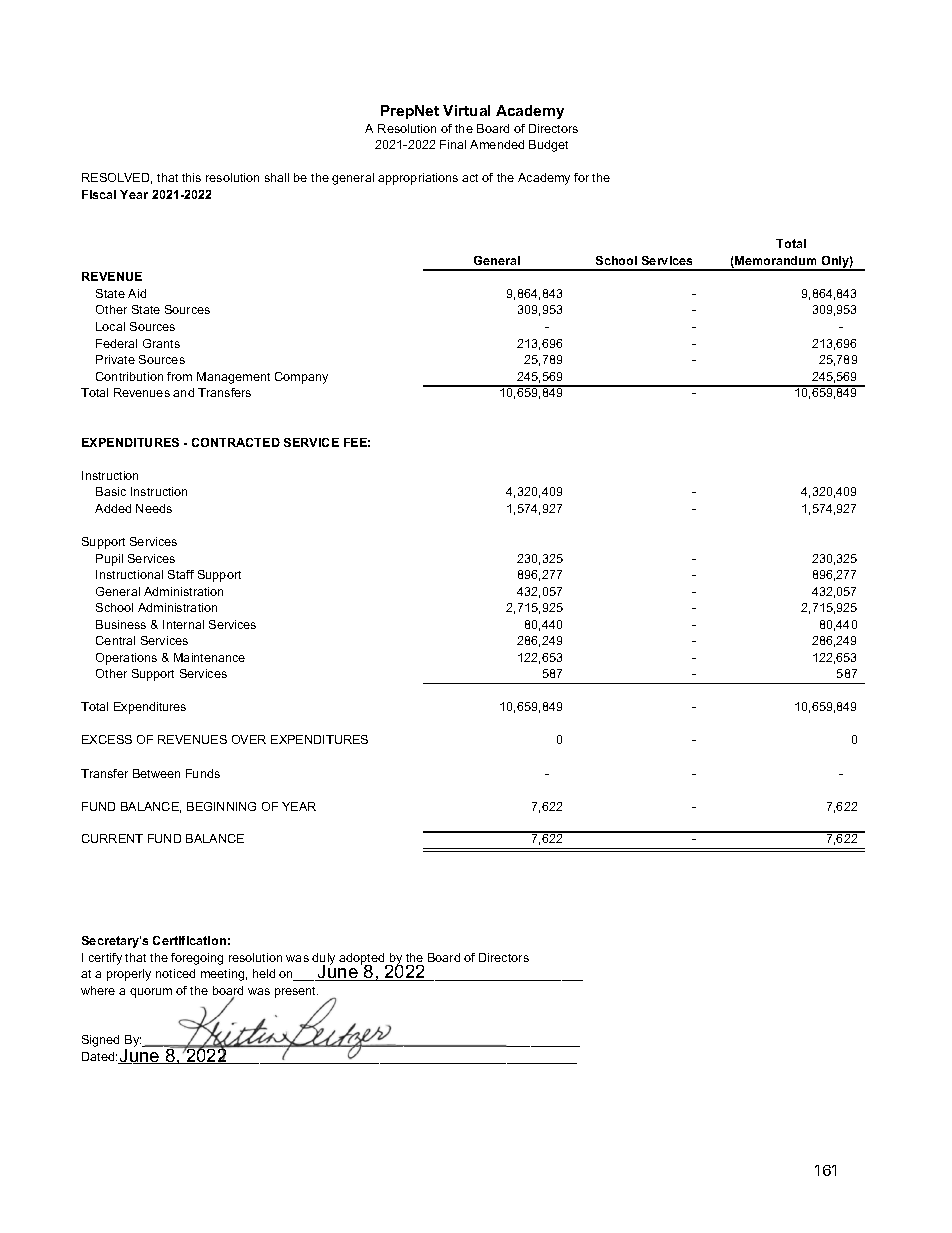 The image size is (952, 1233). I want to click on adopted, so click(363, 960).
